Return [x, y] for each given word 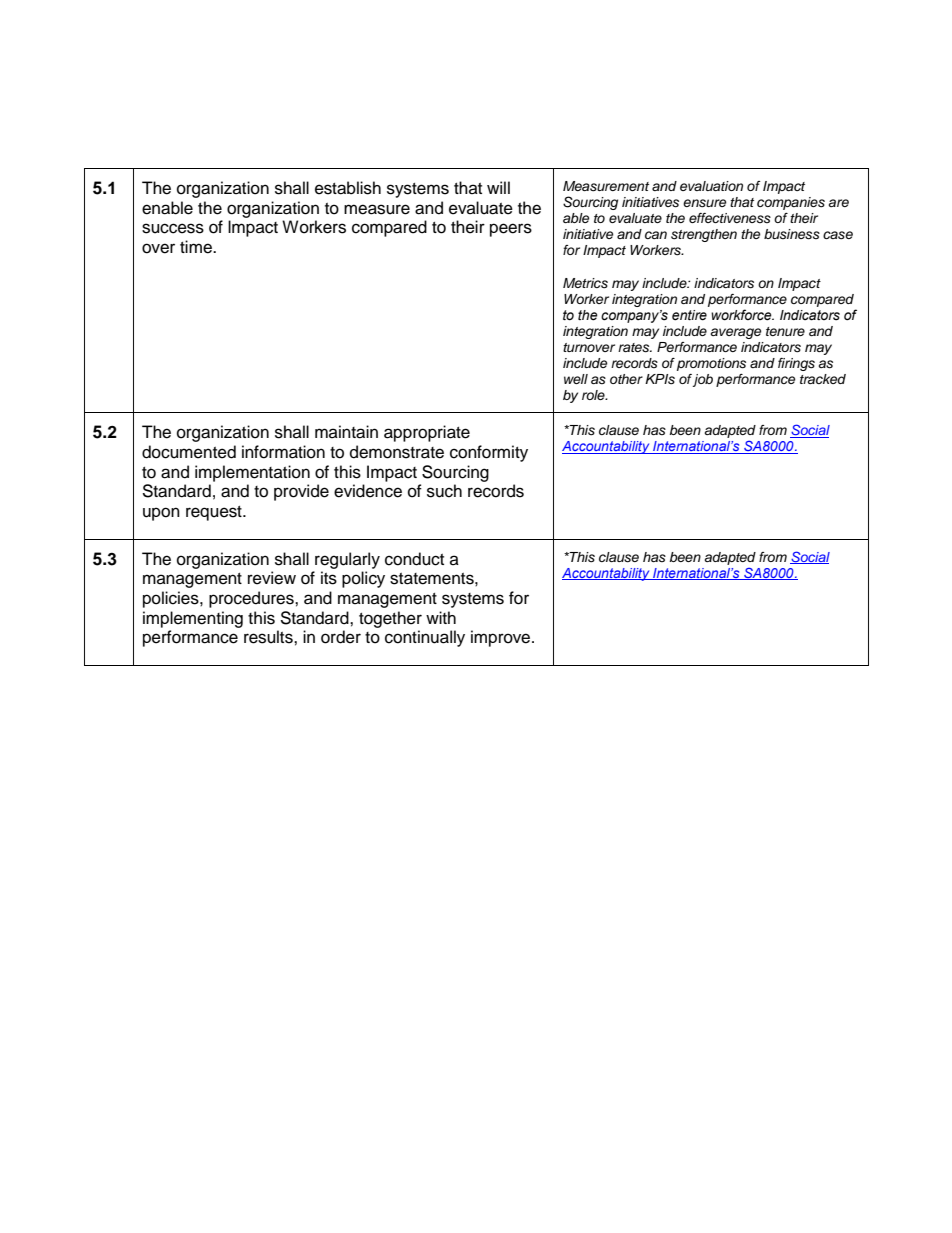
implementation [252, 473]
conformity [489, 453]
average [736, 333]
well [576, 379]
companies [791, 203]
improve [502, 638]
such [444, 491]
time [197, 247]
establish [348, 188]
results [269, 637]
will [498, 187]
